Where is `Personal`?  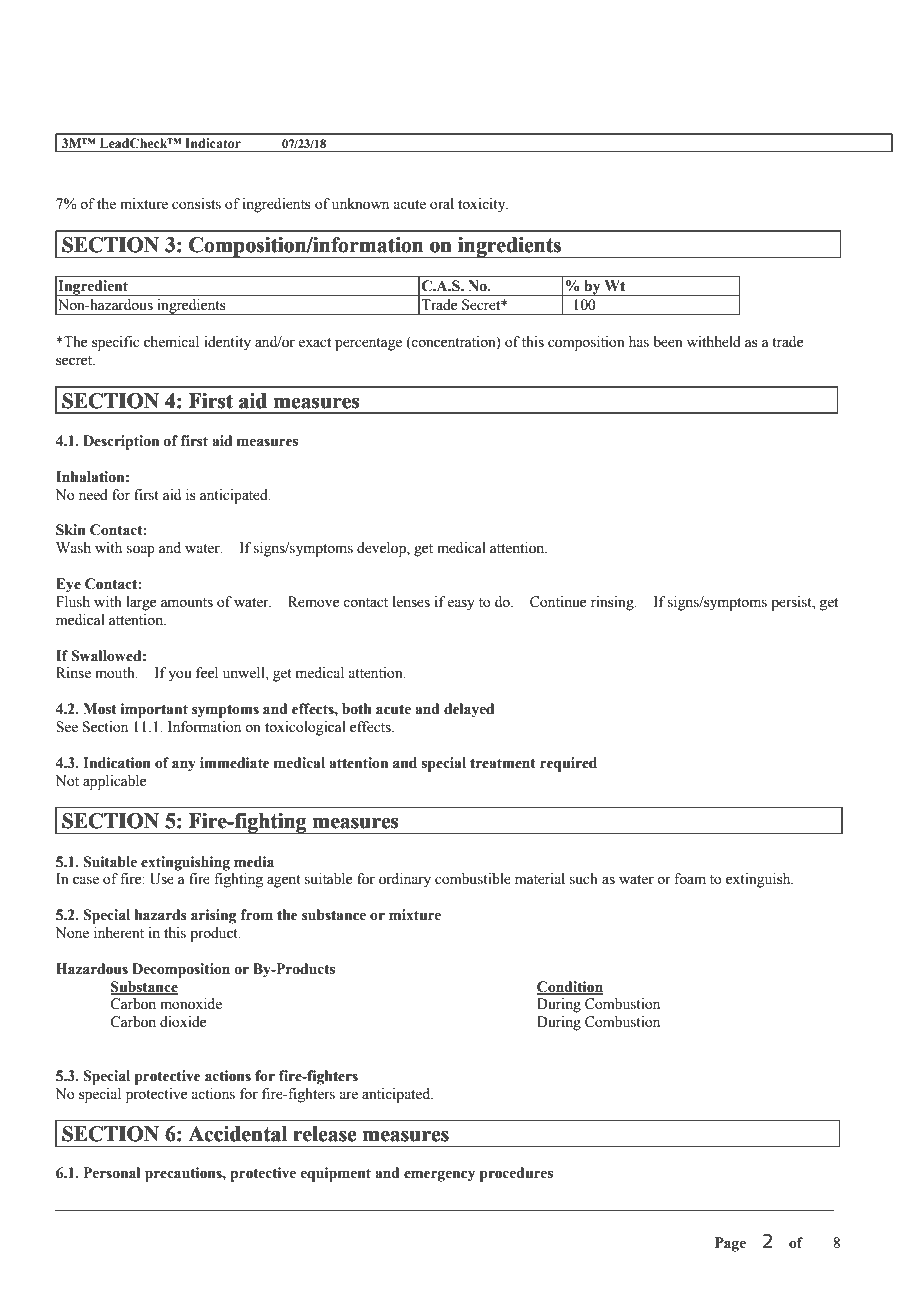 Personal is located at coordinates (112, 1173).
